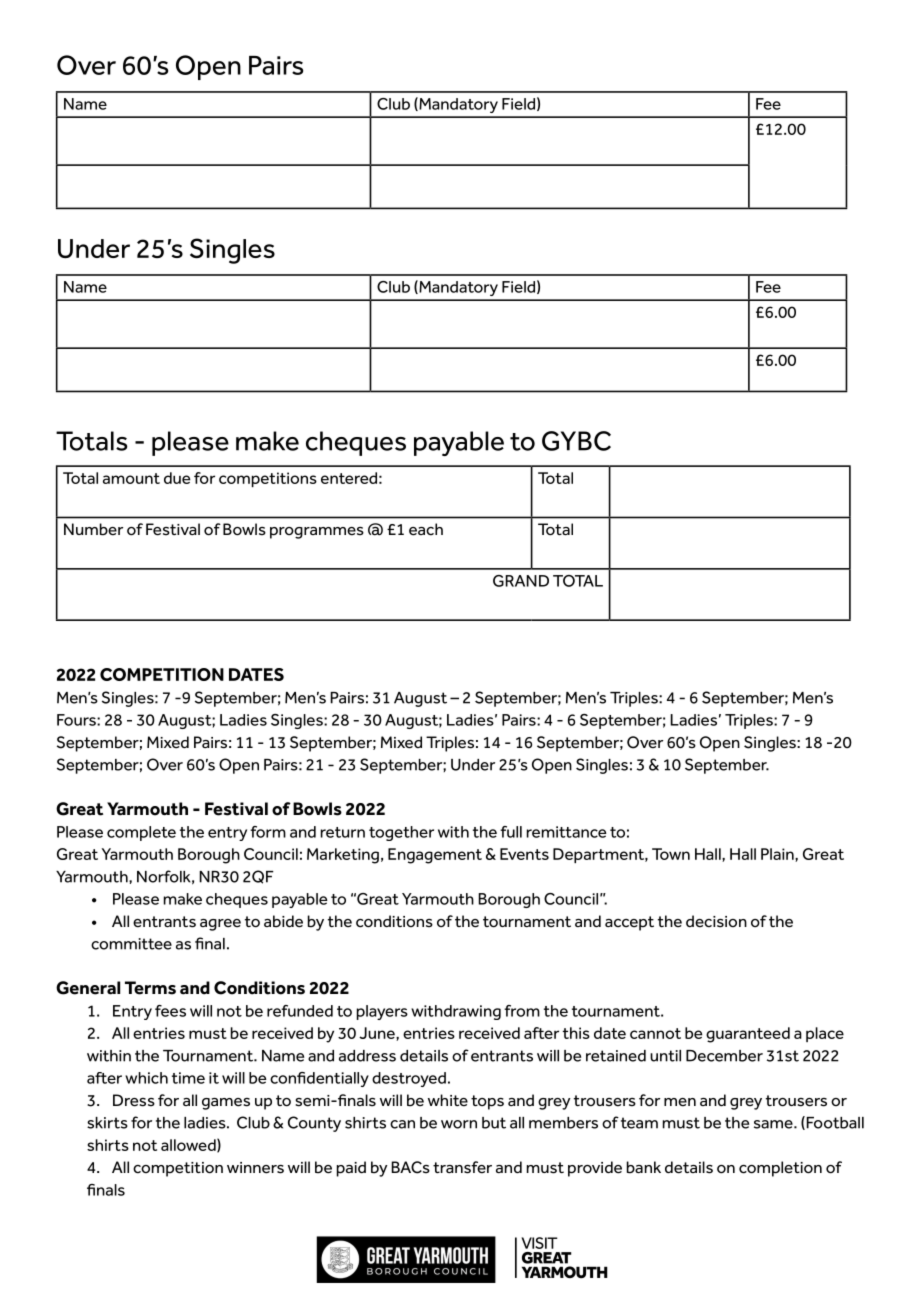 This page has height=1308, width=924. What do you see at coordinates (671, 854) in the page?
I see `Town` at bounding box center [671, 854].
